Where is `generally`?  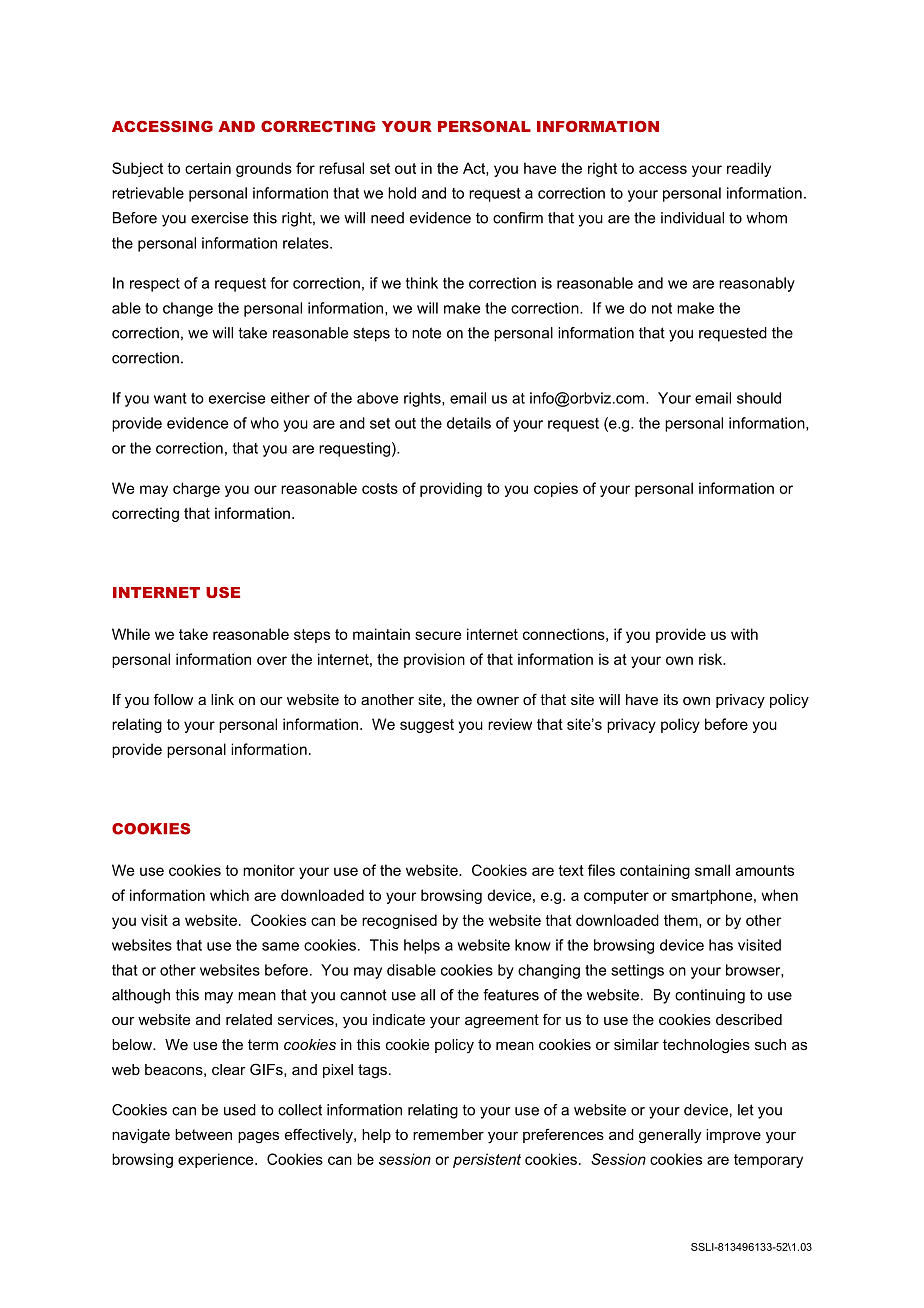 generally is located at coordinates (670, 1136).
